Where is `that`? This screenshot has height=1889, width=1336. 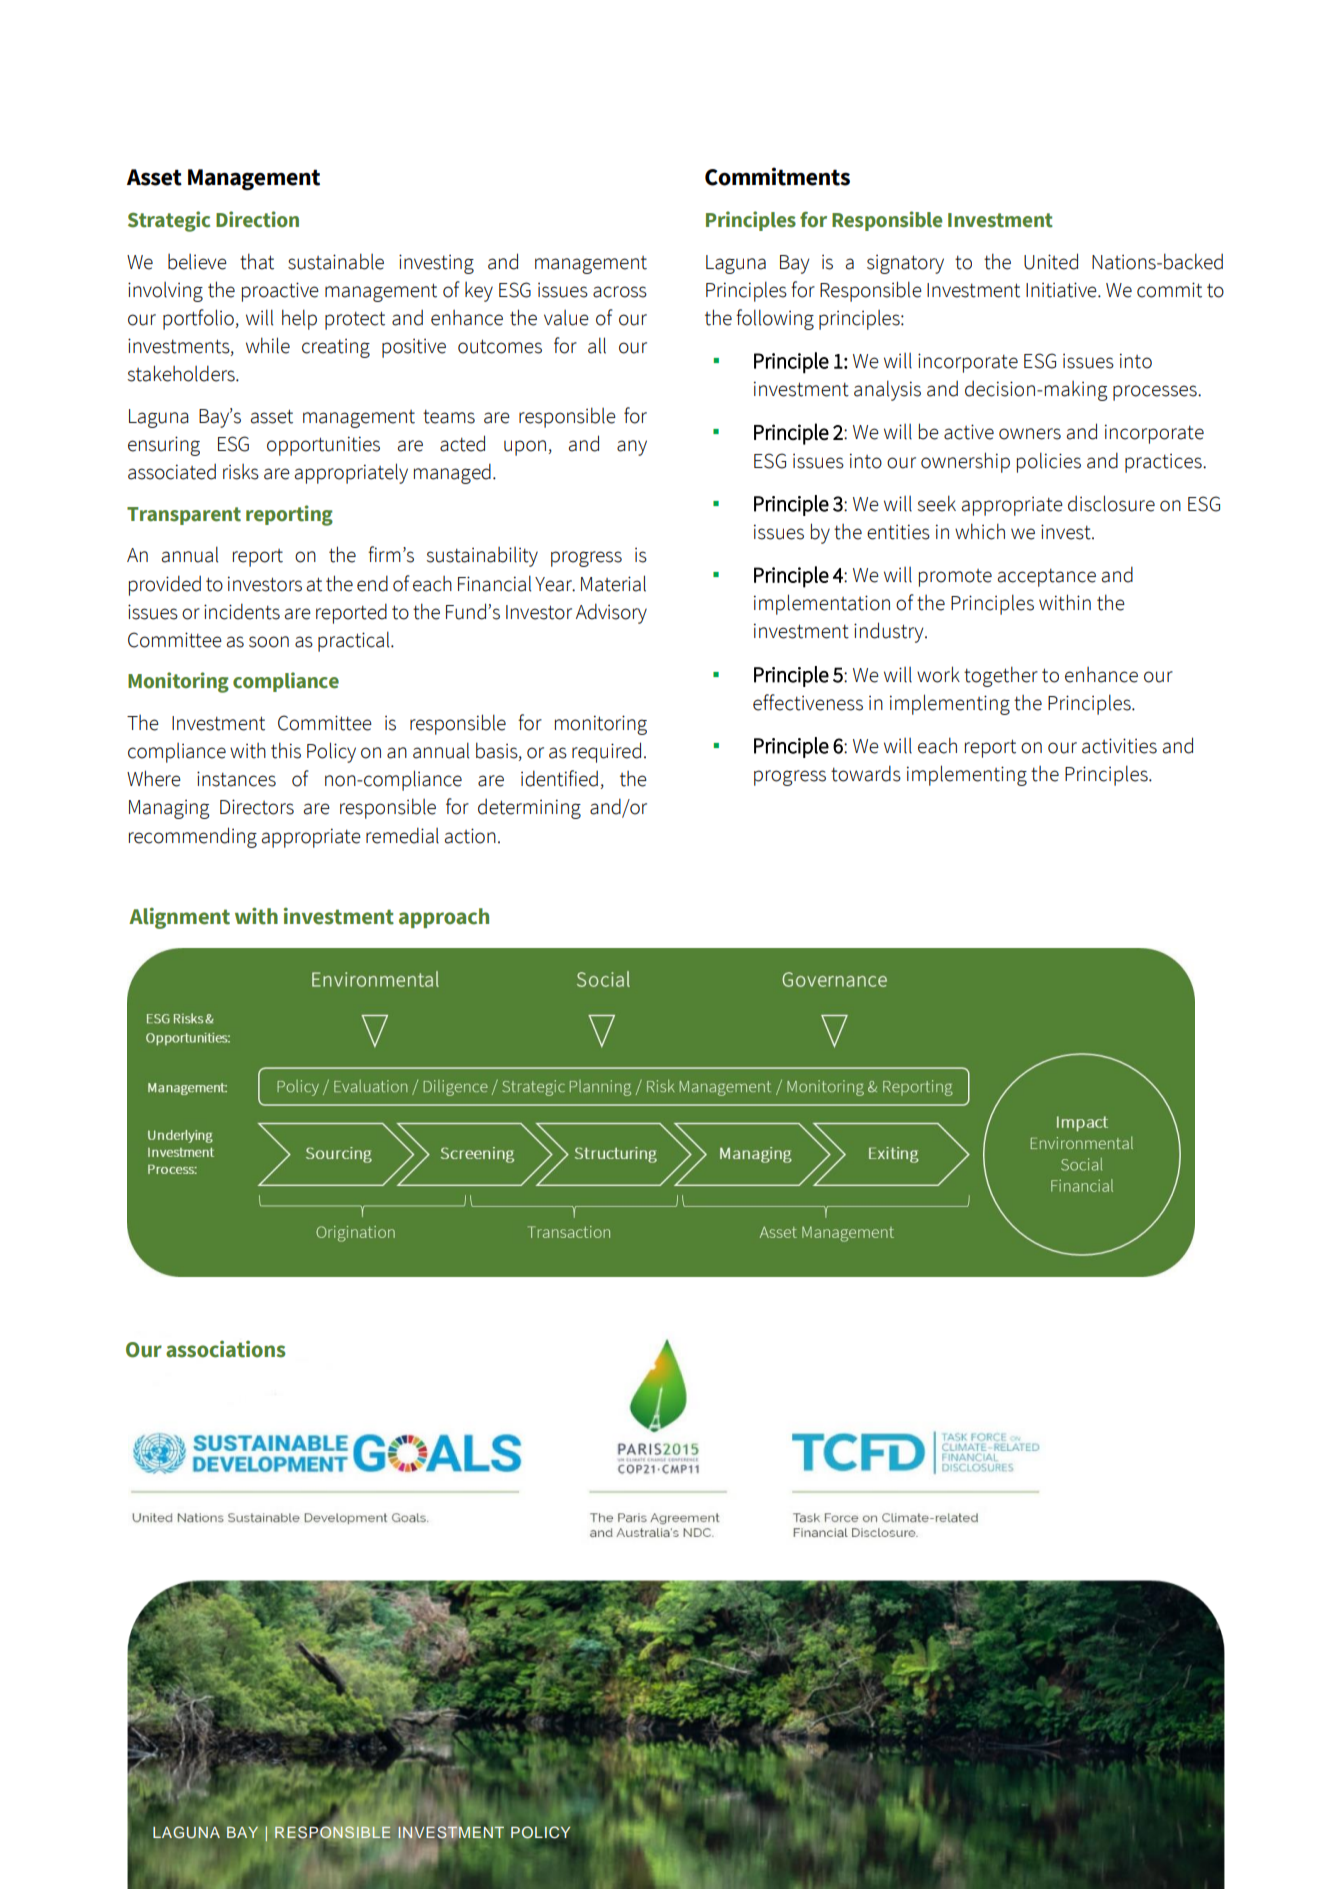 that is located at coordinates (257, 261).
